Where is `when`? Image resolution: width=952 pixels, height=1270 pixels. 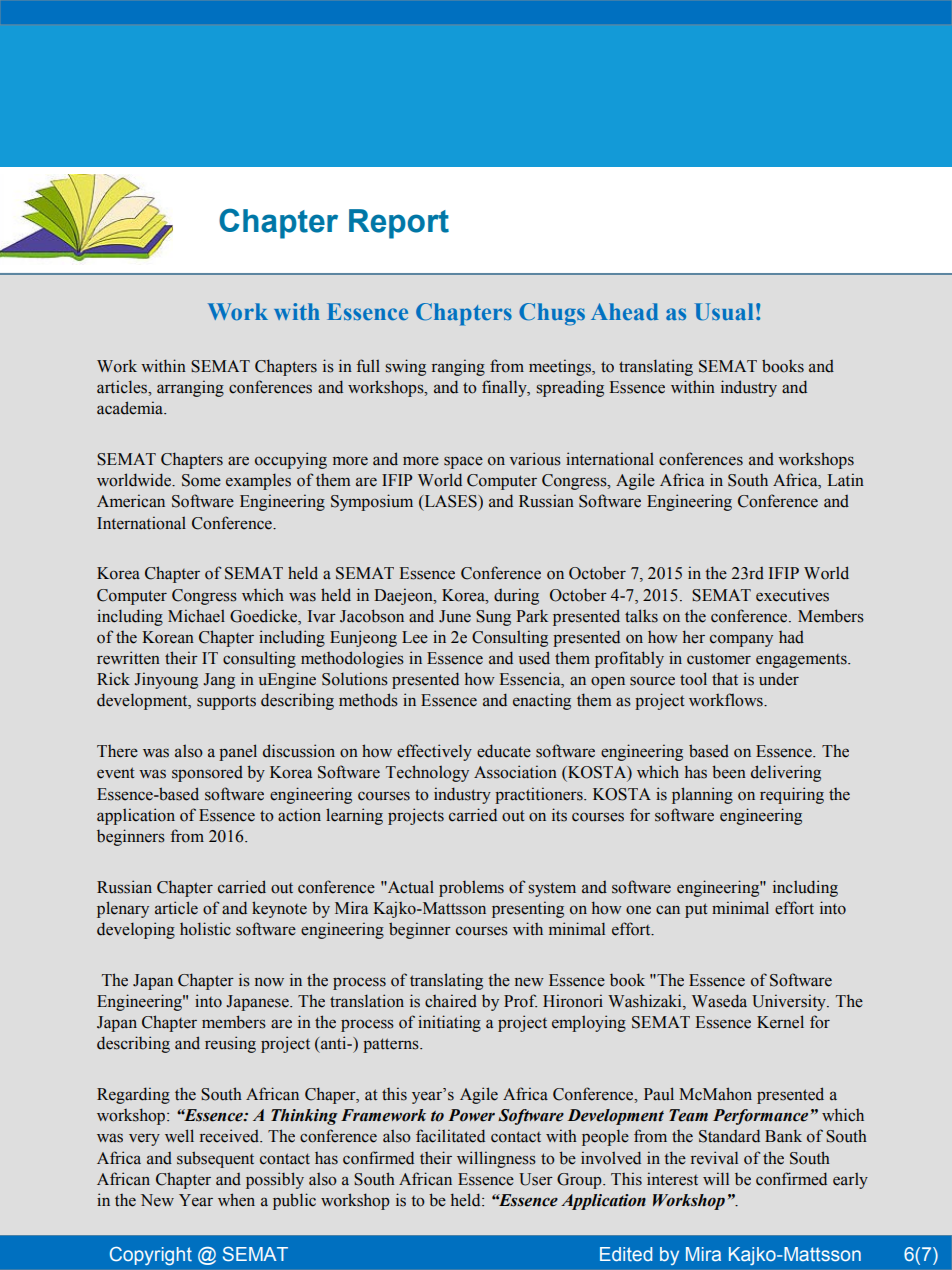
when is located at coordinates (236, 1200).
